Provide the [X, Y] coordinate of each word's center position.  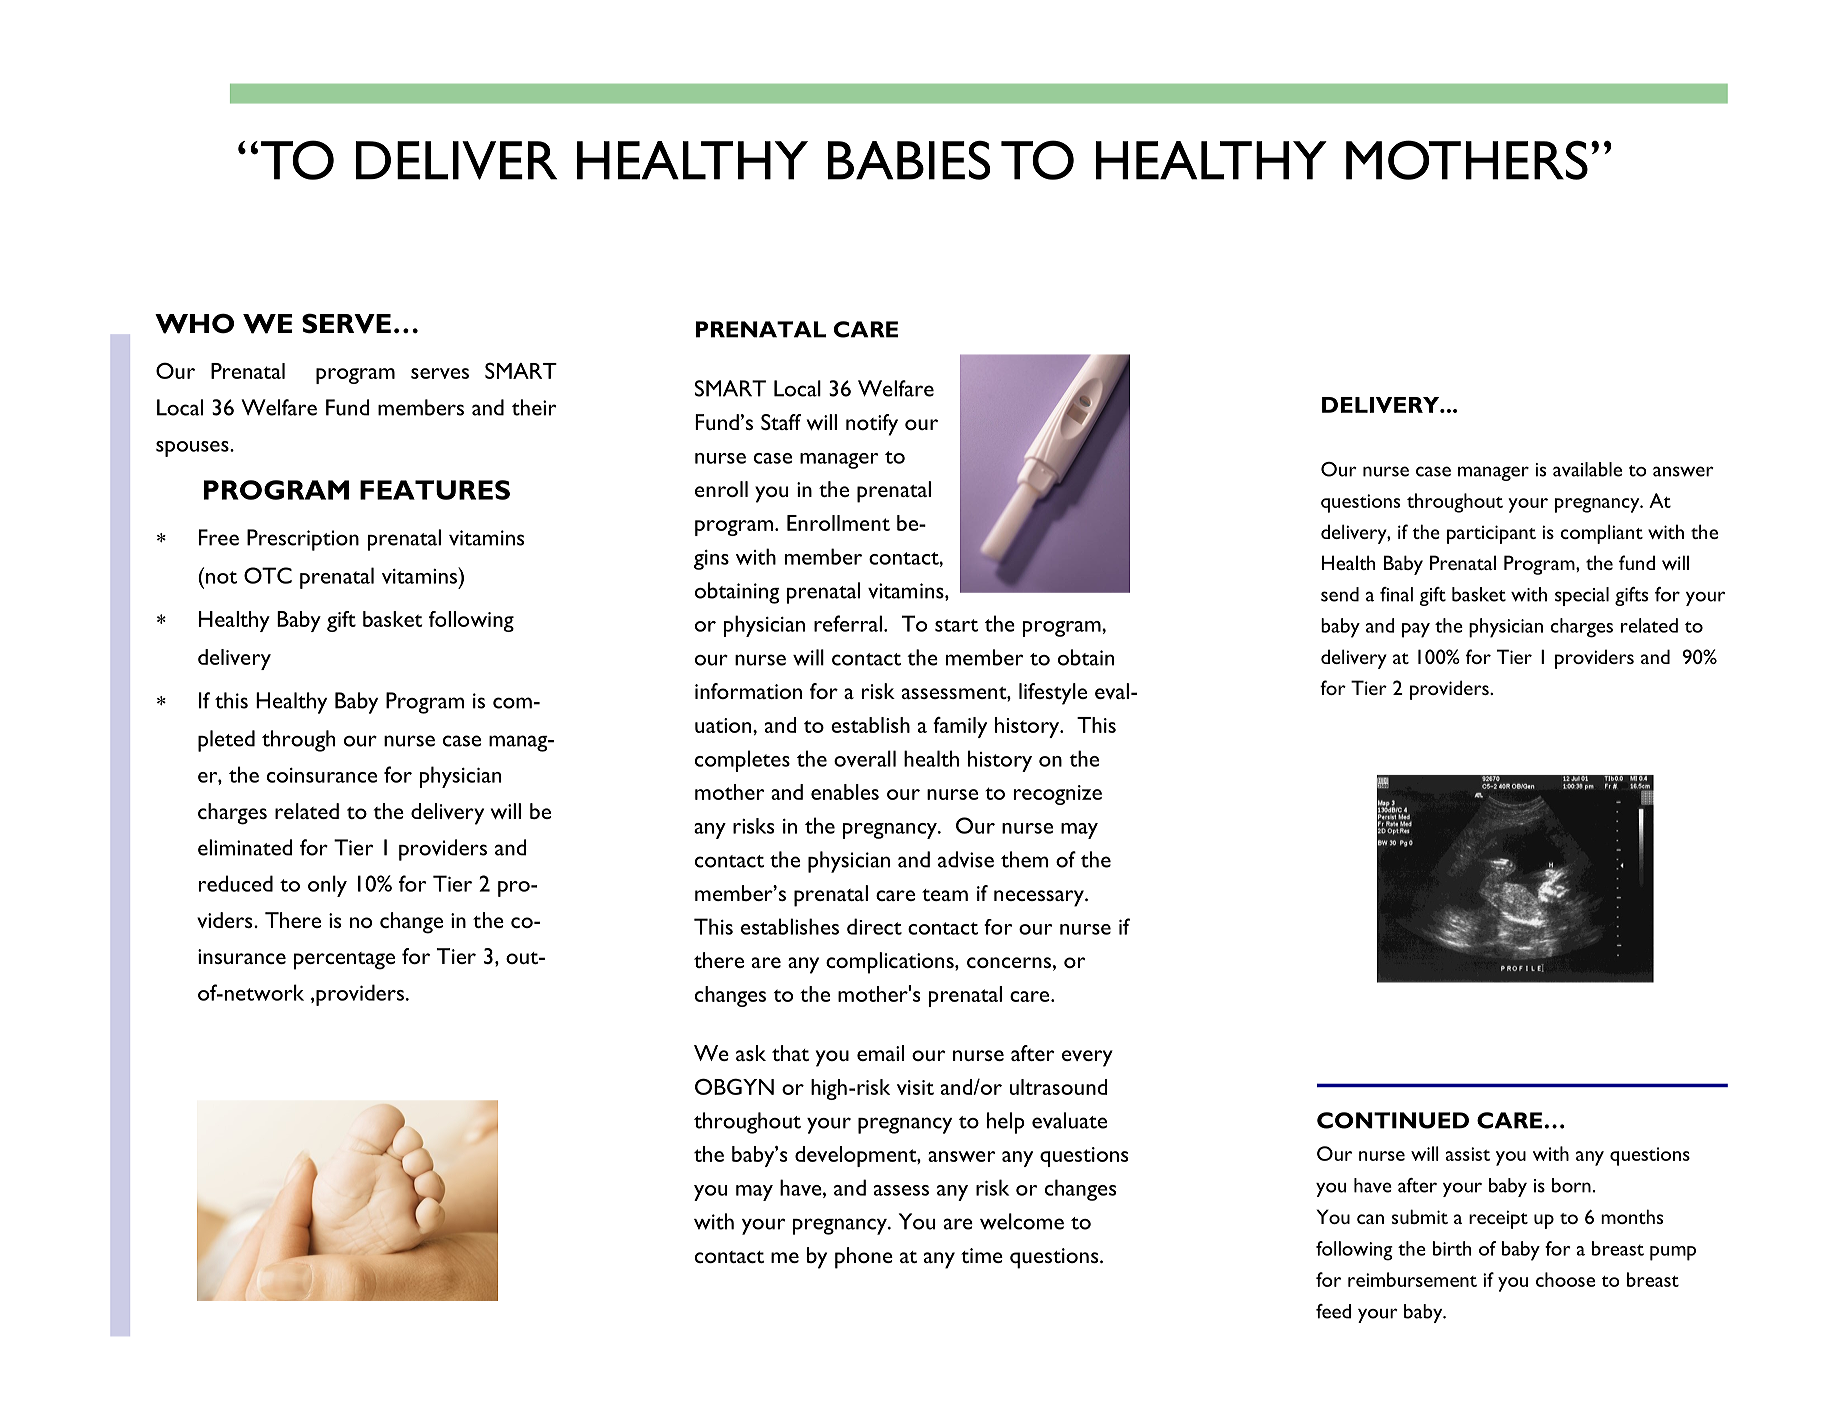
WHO [194, 323]
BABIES [909, 160]
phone [864, 1258]
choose [1565, 1279]
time [982, 1255]
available [1587, 469]
